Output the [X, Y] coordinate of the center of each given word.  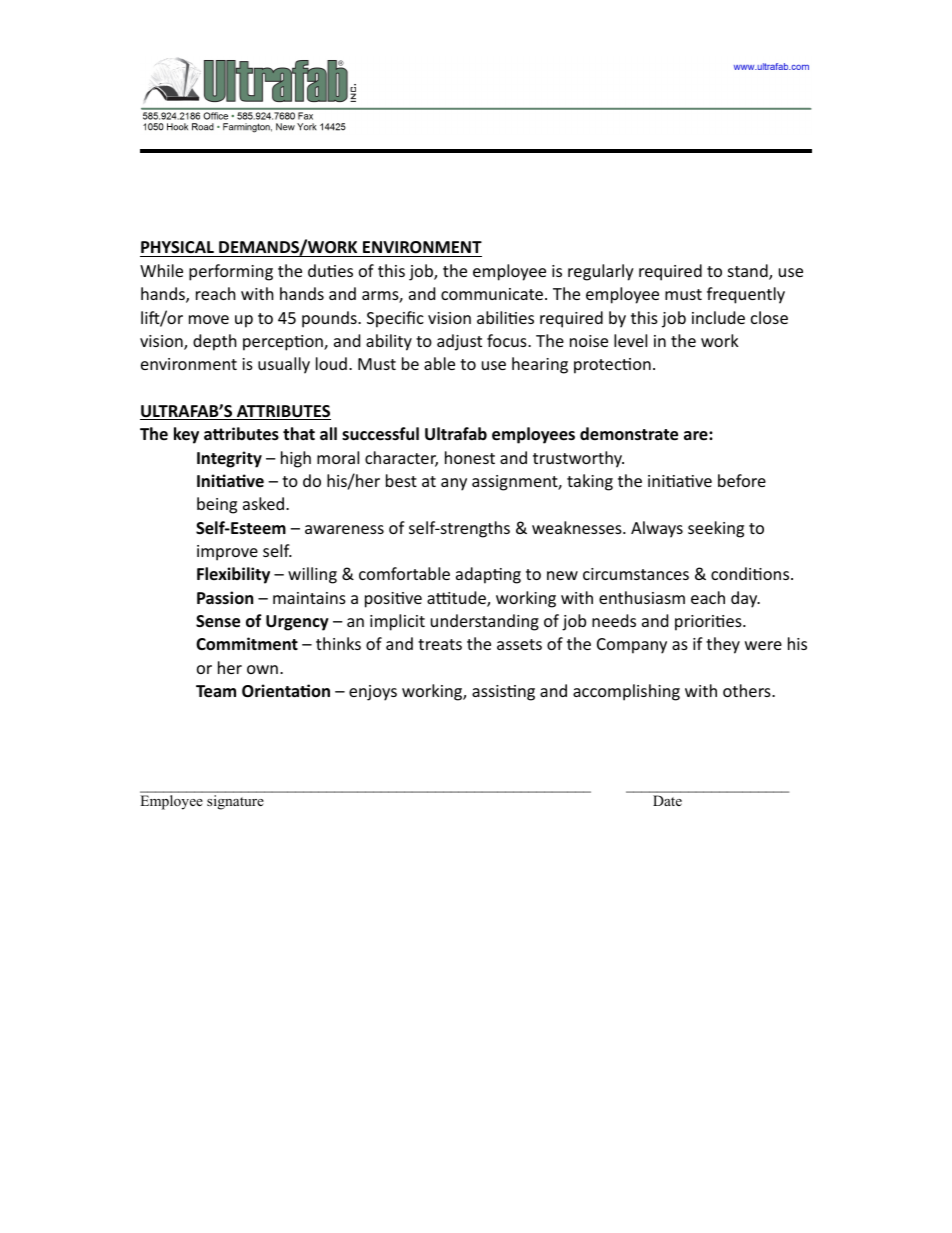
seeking [716, 529]
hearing [540, 365]
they [723, 645]
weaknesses [578, 527]
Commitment [247, 644]
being [217, 505]
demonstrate [629, 434]
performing [231, 272]
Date [667, 800]
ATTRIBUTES [283, 412]
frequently [746, 295]
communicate [493, 294]
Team [216, 691]
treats [440, 644]
